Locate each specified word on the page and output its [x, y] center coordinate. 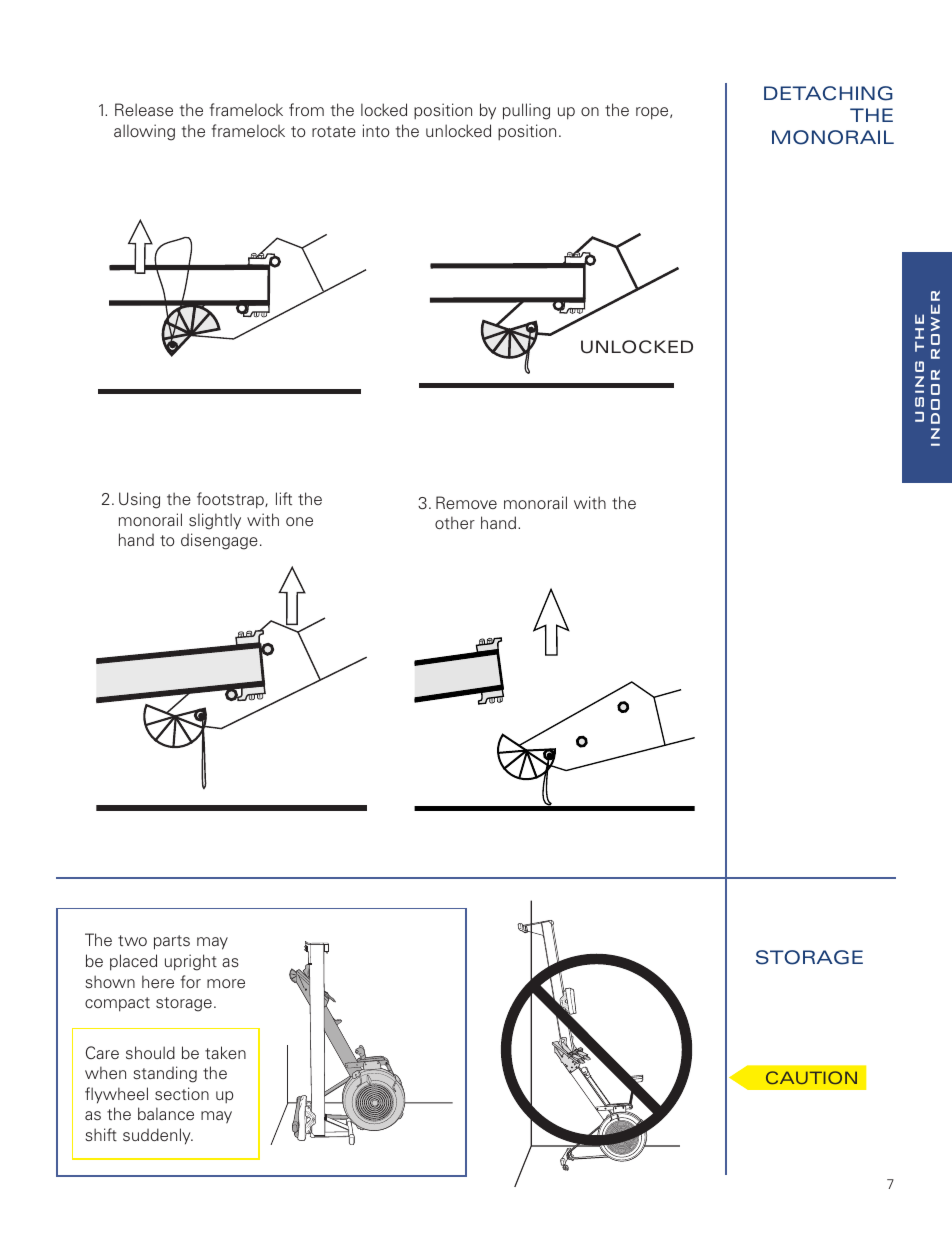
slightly [215, 521]
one [299, 521]
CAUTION [811, 1077]
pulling [526, 111]
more [226, 983]
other [455, 522]
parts [172, 942]
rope [653, 113]
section [182, 1094]
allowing [144, 132]
